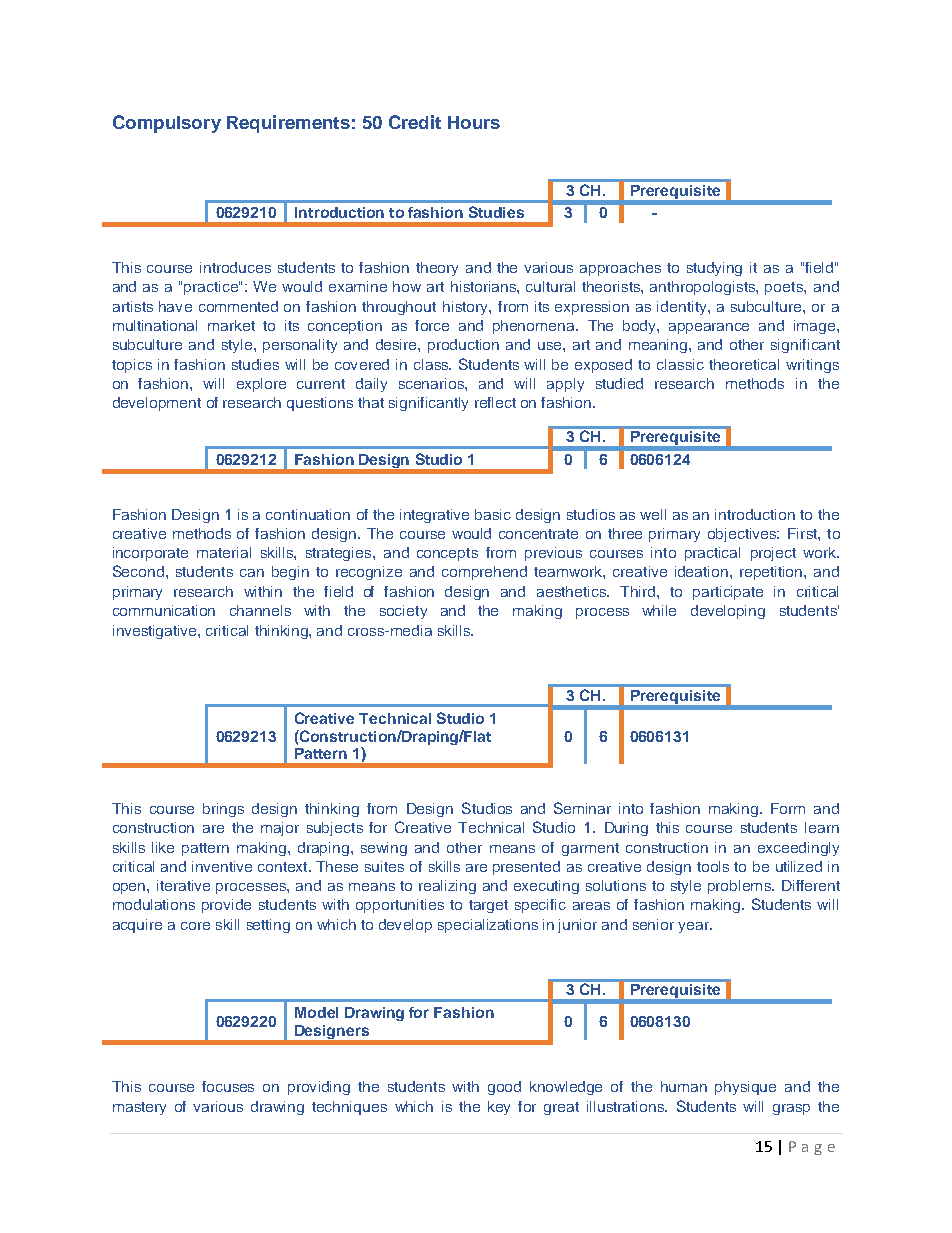 Image resolution: width=952 pixels, height=1233 pixels. What do you see at coordinates (260, 610) in the screenshot?
I see `channels` at bounding box center [260, 610].
